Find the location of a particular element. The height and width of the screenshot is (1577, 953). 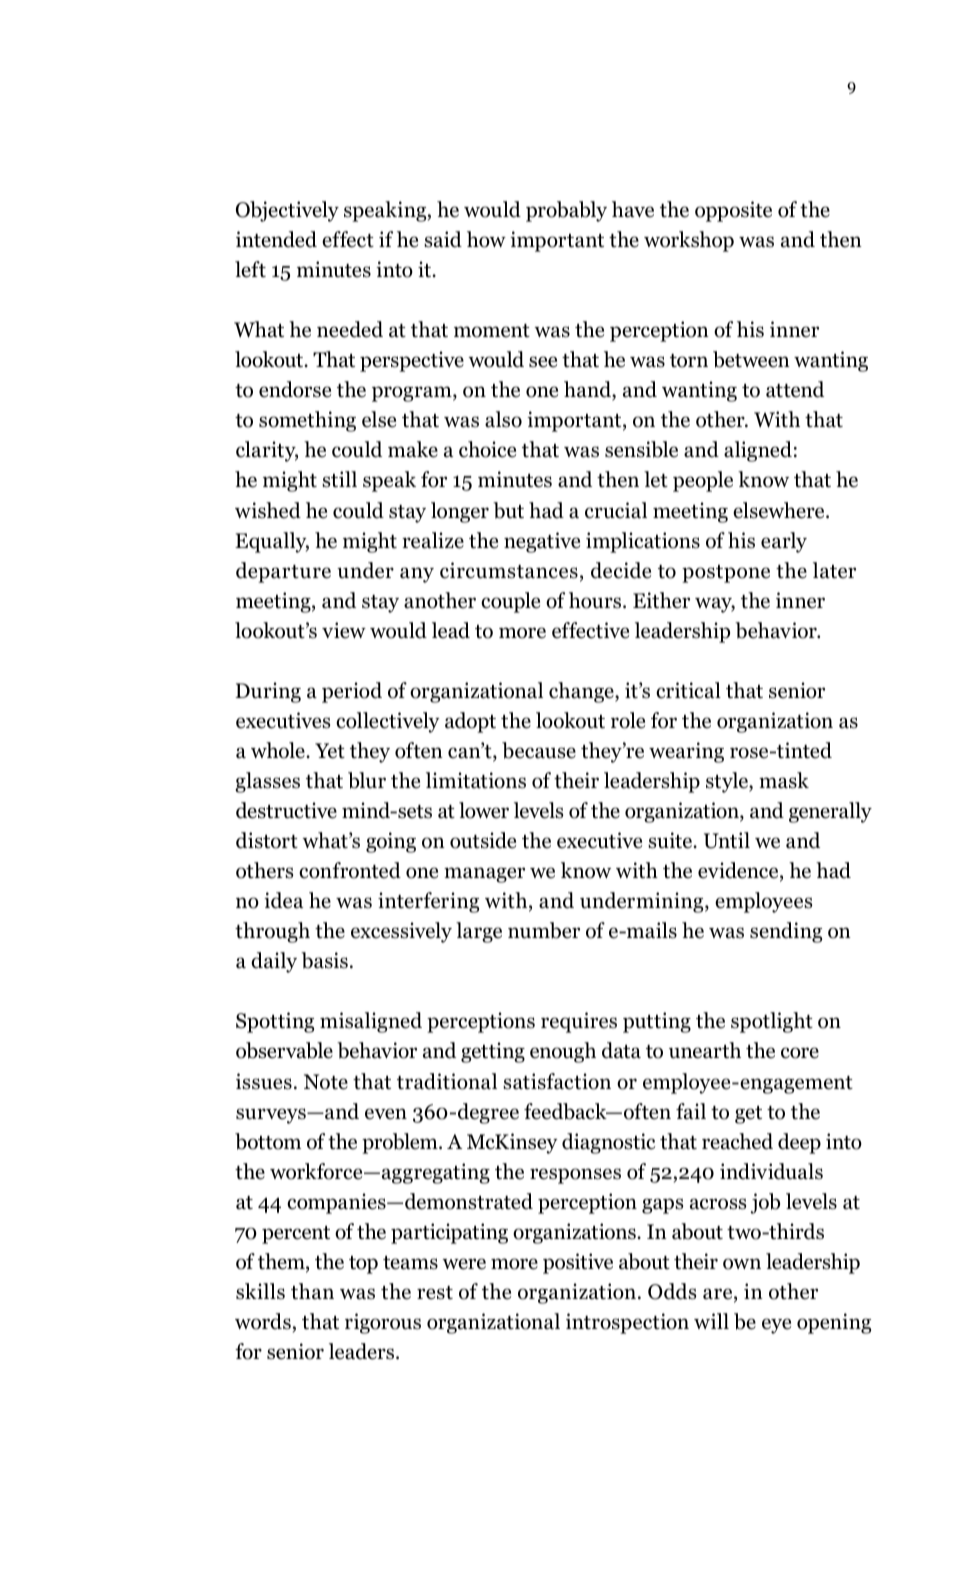

mask is located at coordinates (784, 780).
